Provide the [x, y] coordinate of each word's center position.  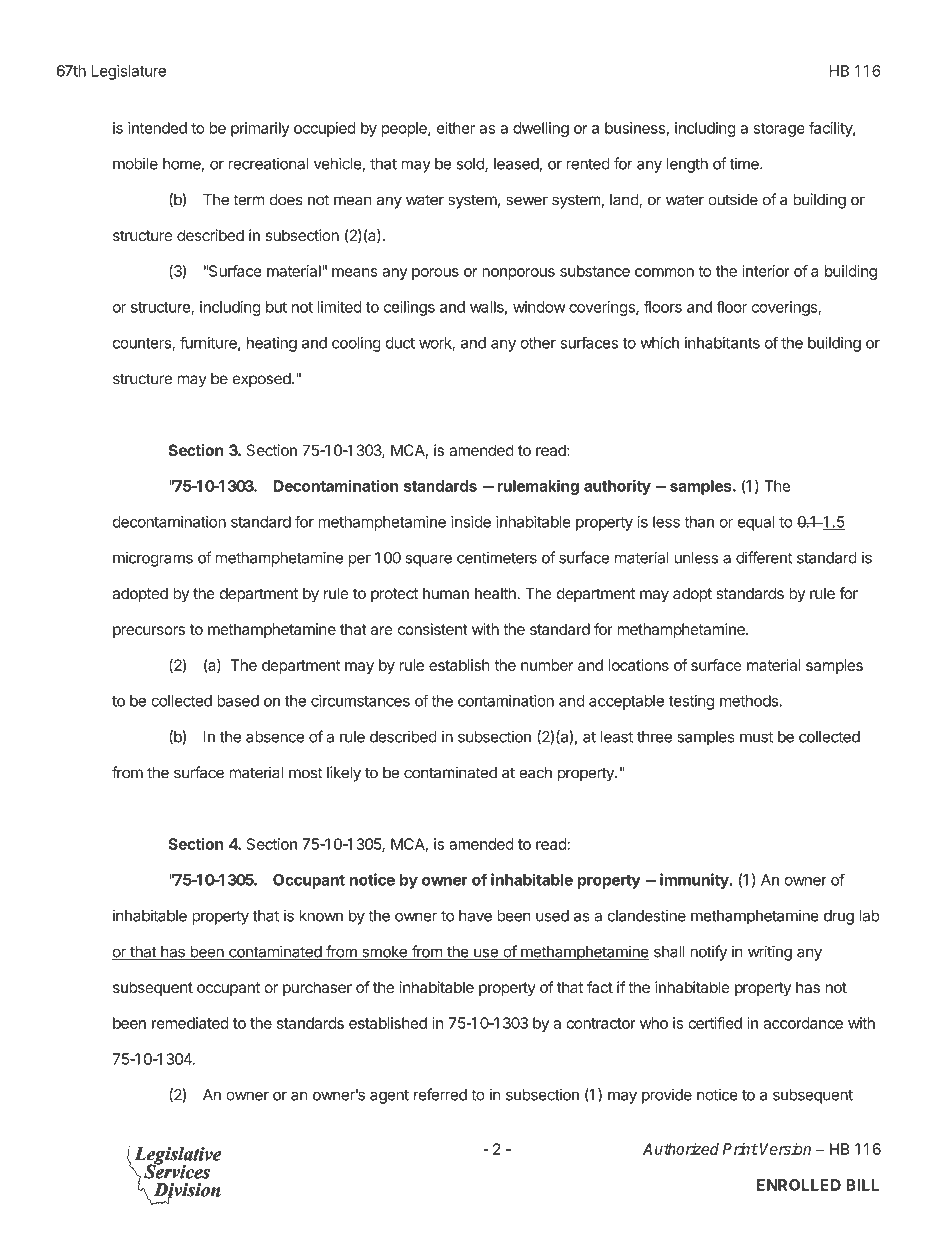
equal [756, 523]
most [305, 773]
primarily [260, 129]
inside [471, 522]
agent [389, 1097]
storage [779, 130]
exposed [262, 380]
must [756, 737]
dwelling [541, 129]
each [535, 773]
